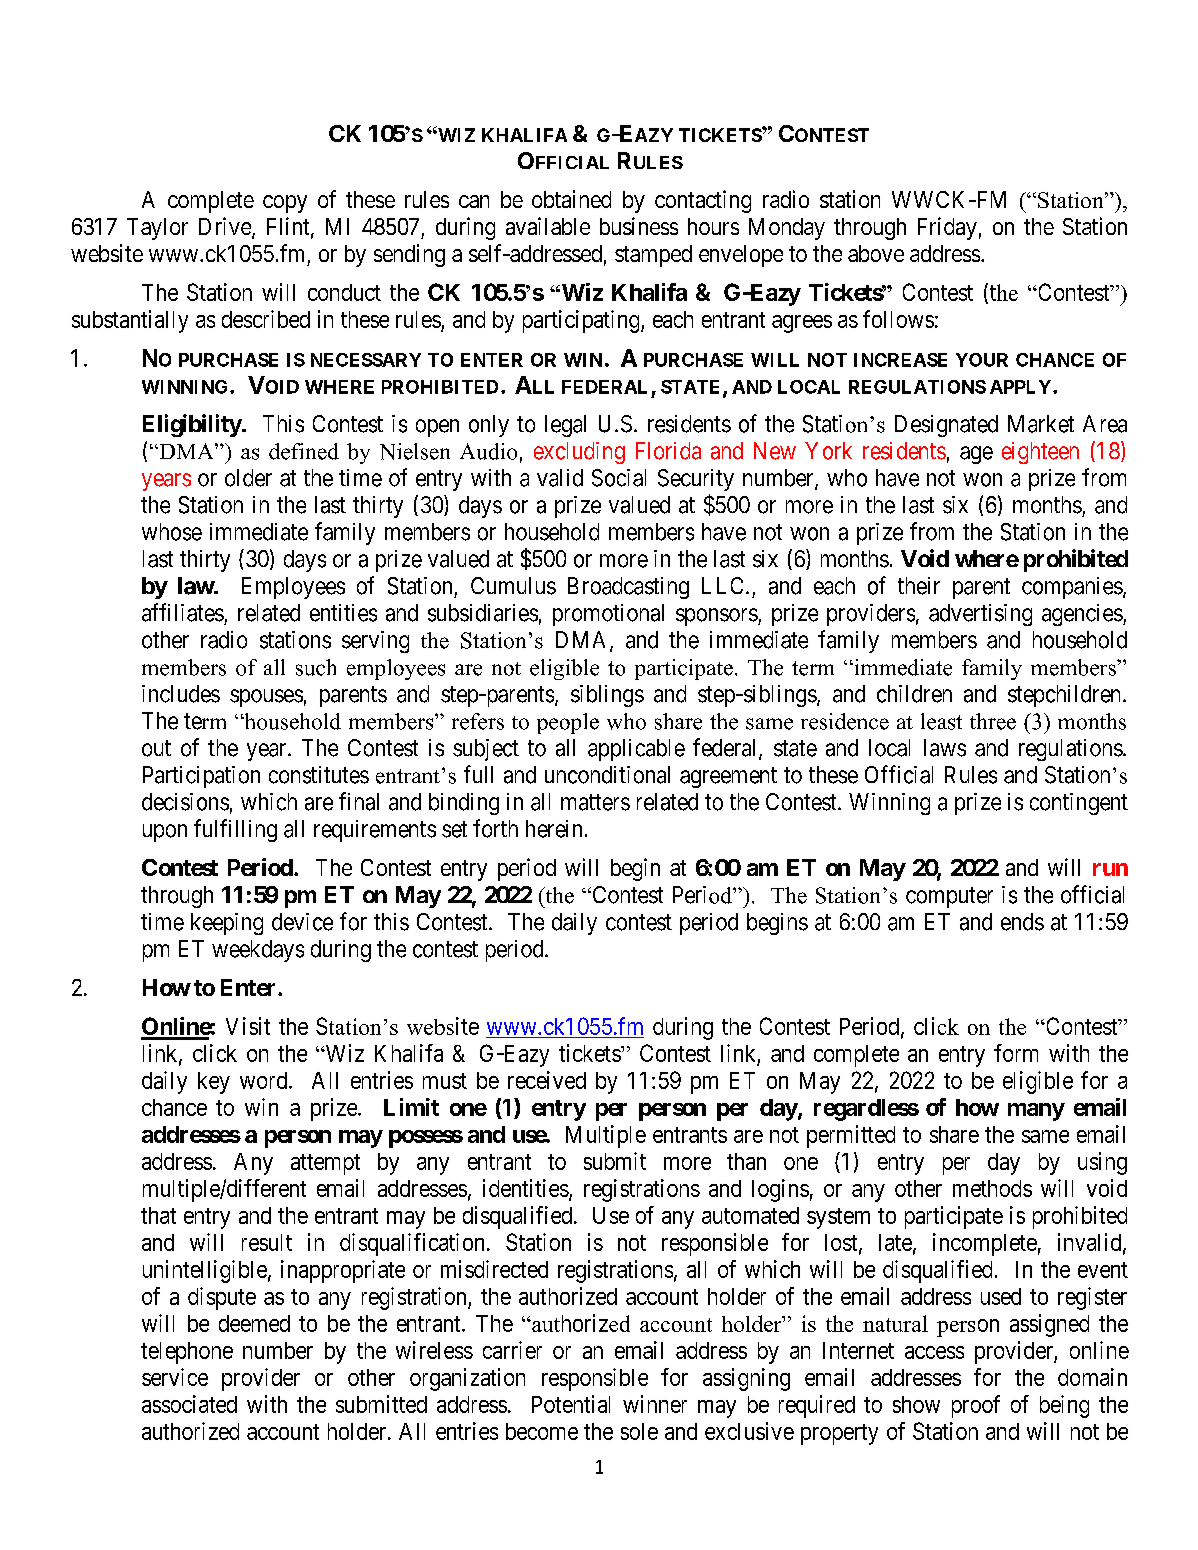  What do you see at coordinates (1016, 1053) in the screenshot?
I see `form` at bounding box center [1016, 1053].
